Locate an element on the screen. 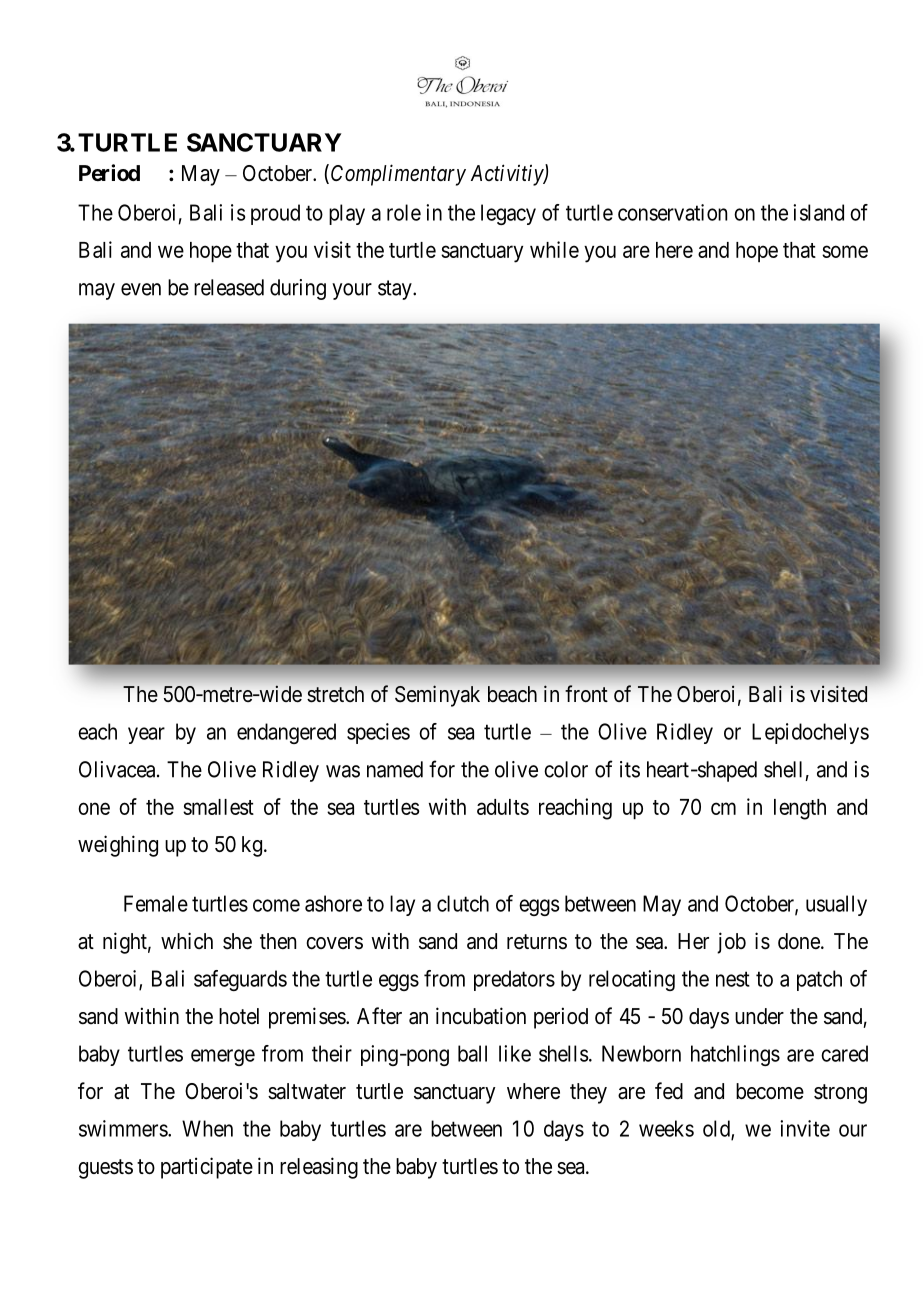 The image size is (924, 1308). proud is located at coordinates (275, 214).
